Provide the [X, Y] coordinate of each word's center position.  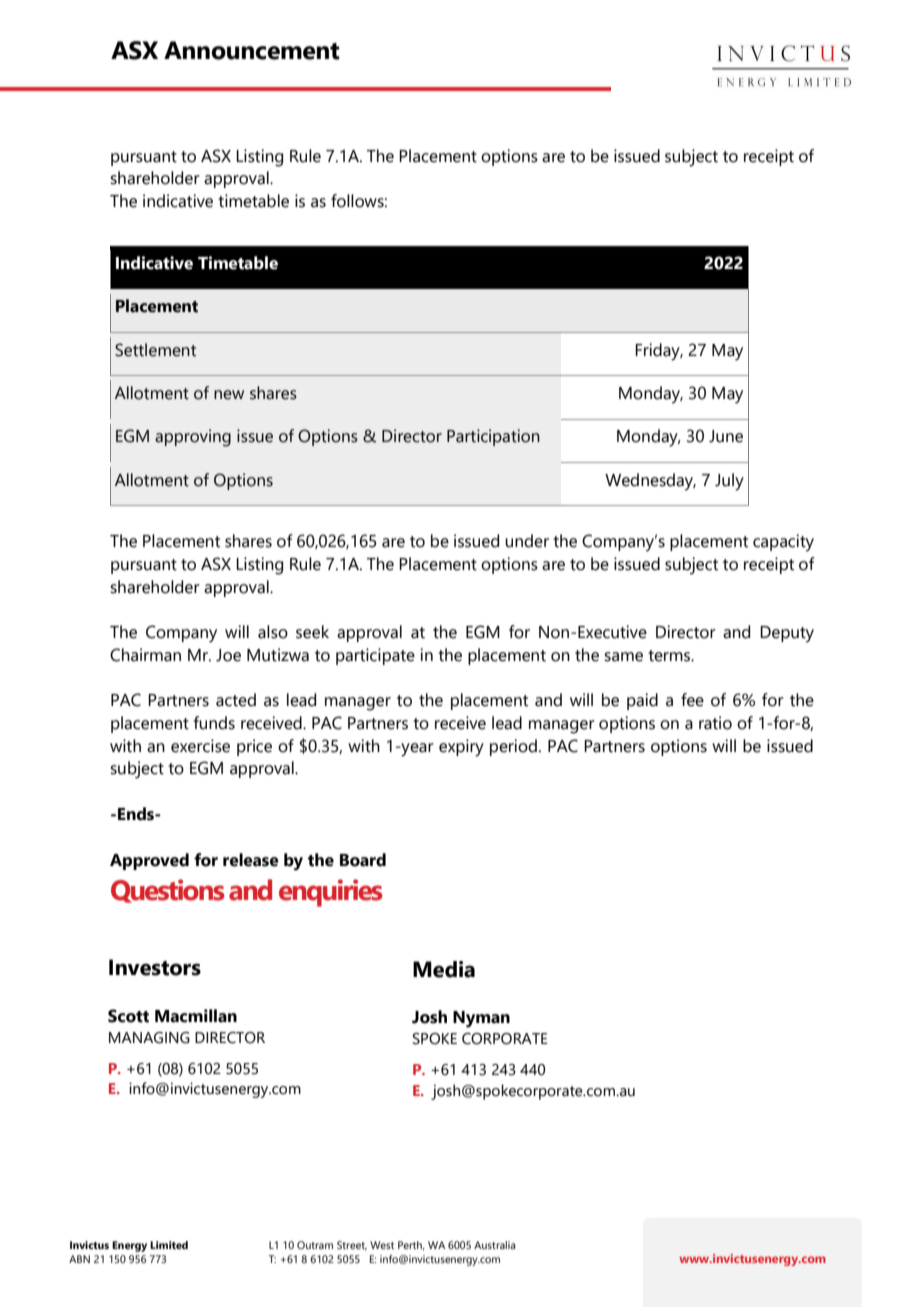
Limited [169, 1245]
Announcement [252, 50]
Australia [495, 1245]
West [382, 1245]
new [229, 395]
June [726, 436]
